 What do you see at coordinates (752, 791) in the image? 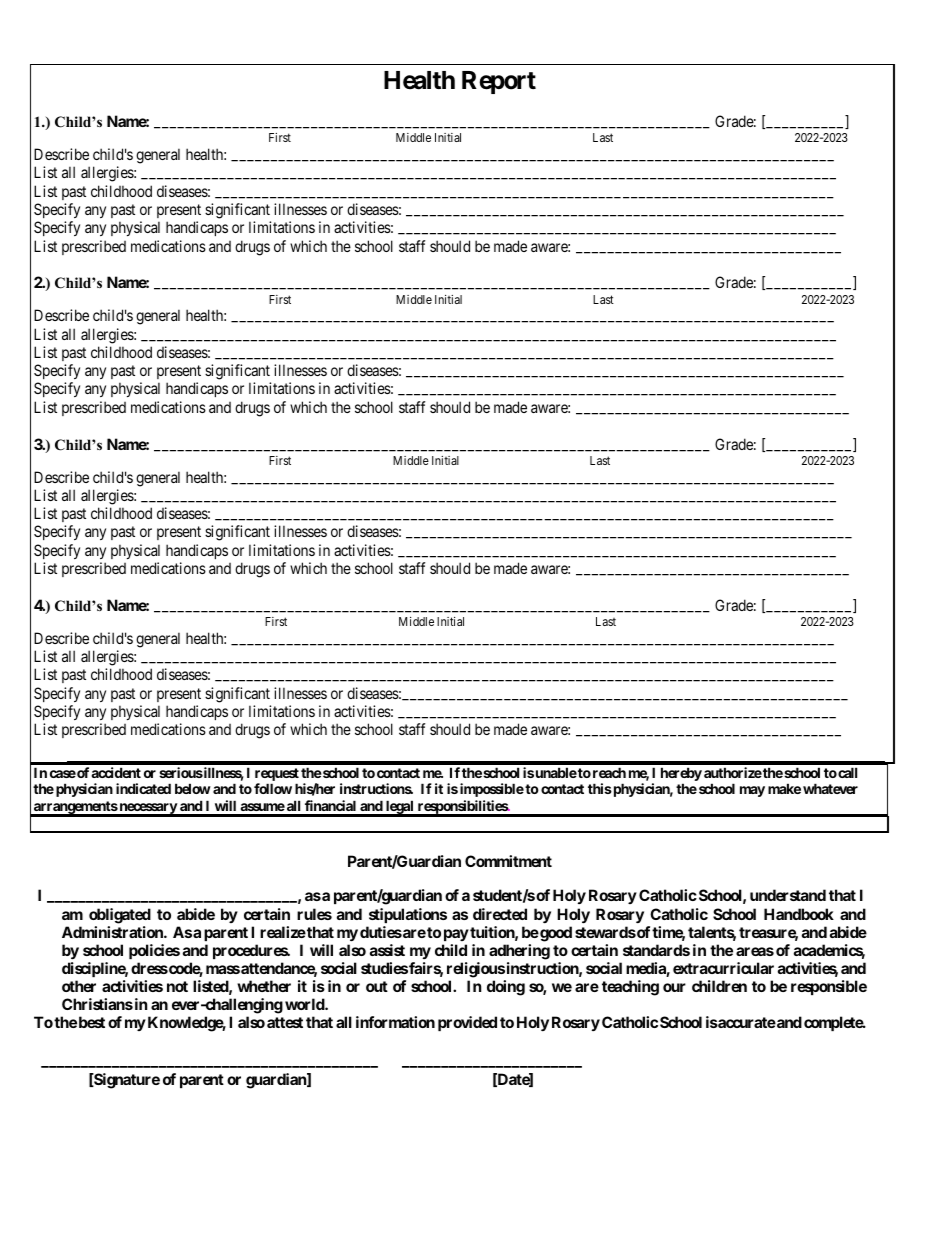
I see `may` at bounding box center [752, 791].
